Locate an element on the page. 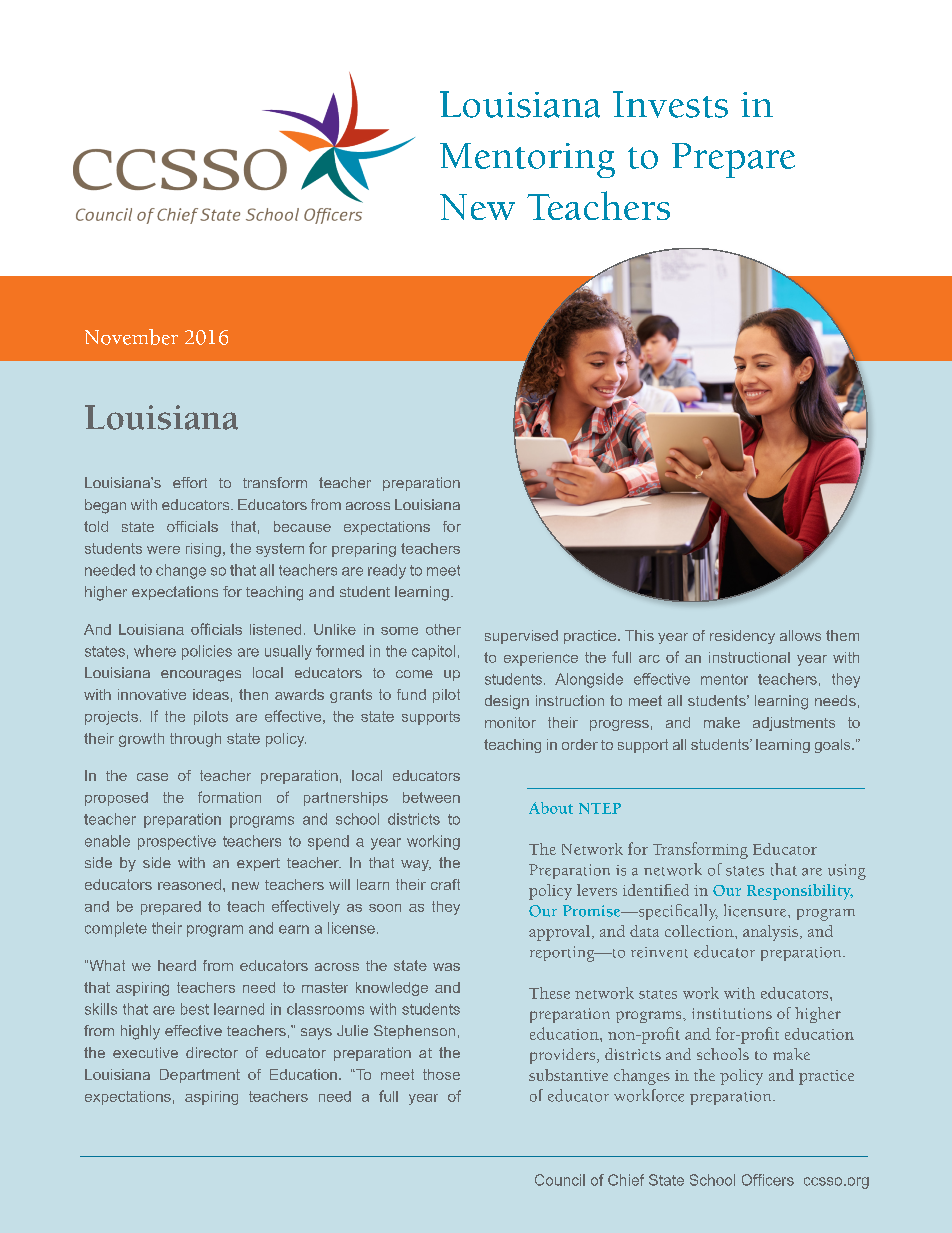  allows is located at coordinates (800, 635).
